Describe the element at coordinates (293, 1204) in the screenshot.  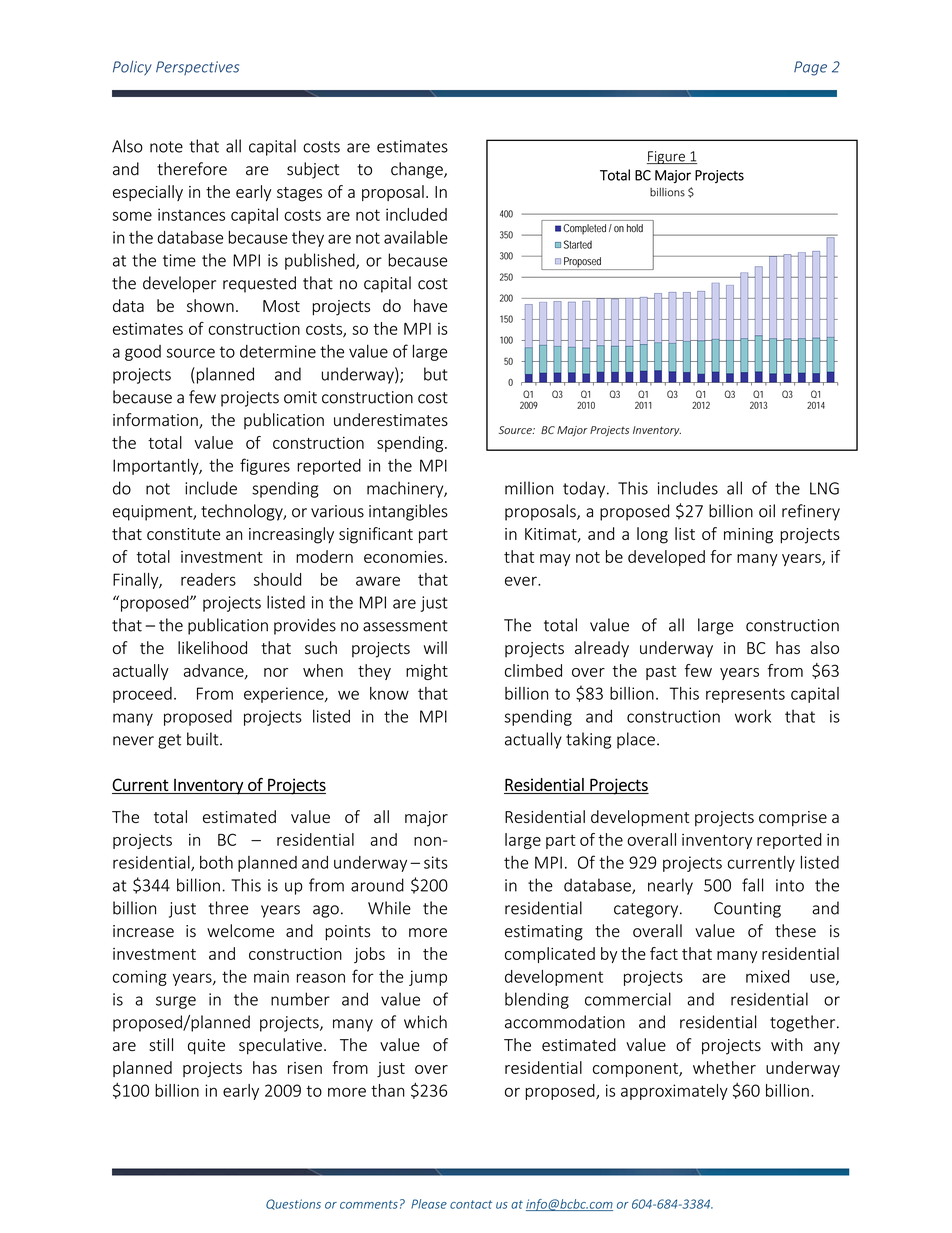
I see `Questions` at that location.
